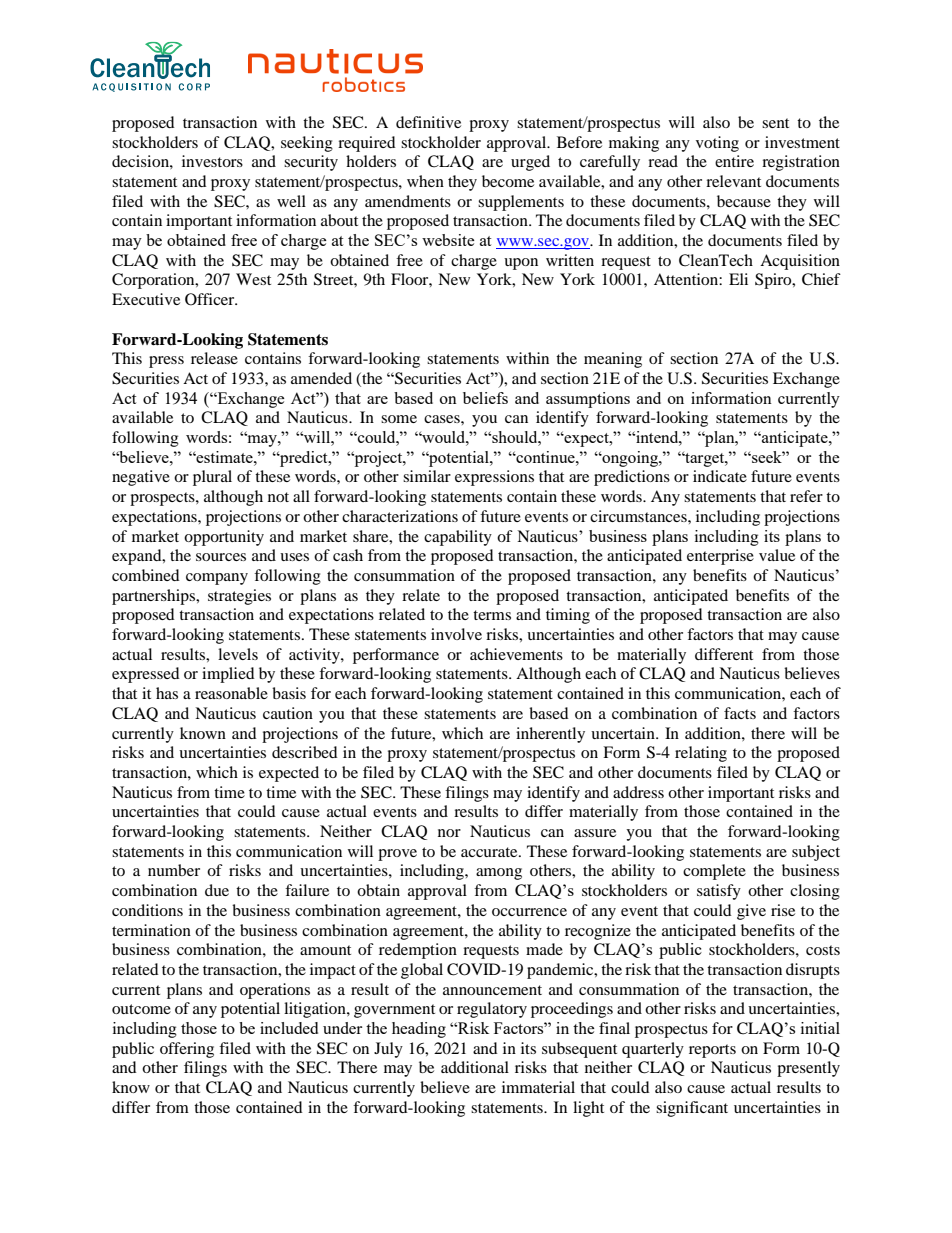  I want to click on offering, so click(187, 1050).
